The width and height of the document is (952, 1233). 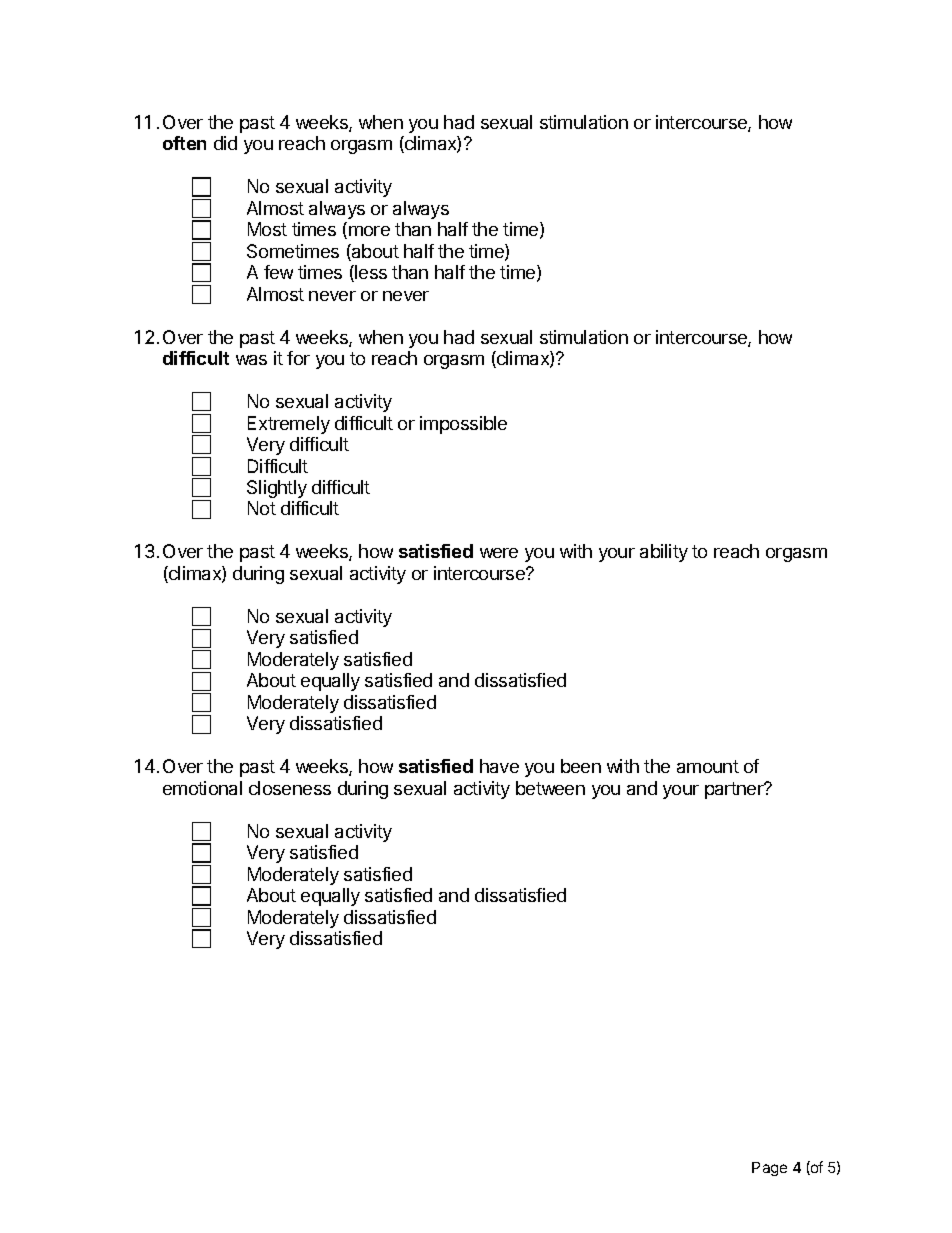 I want to click on Page, so click(x=769, y=1169).
